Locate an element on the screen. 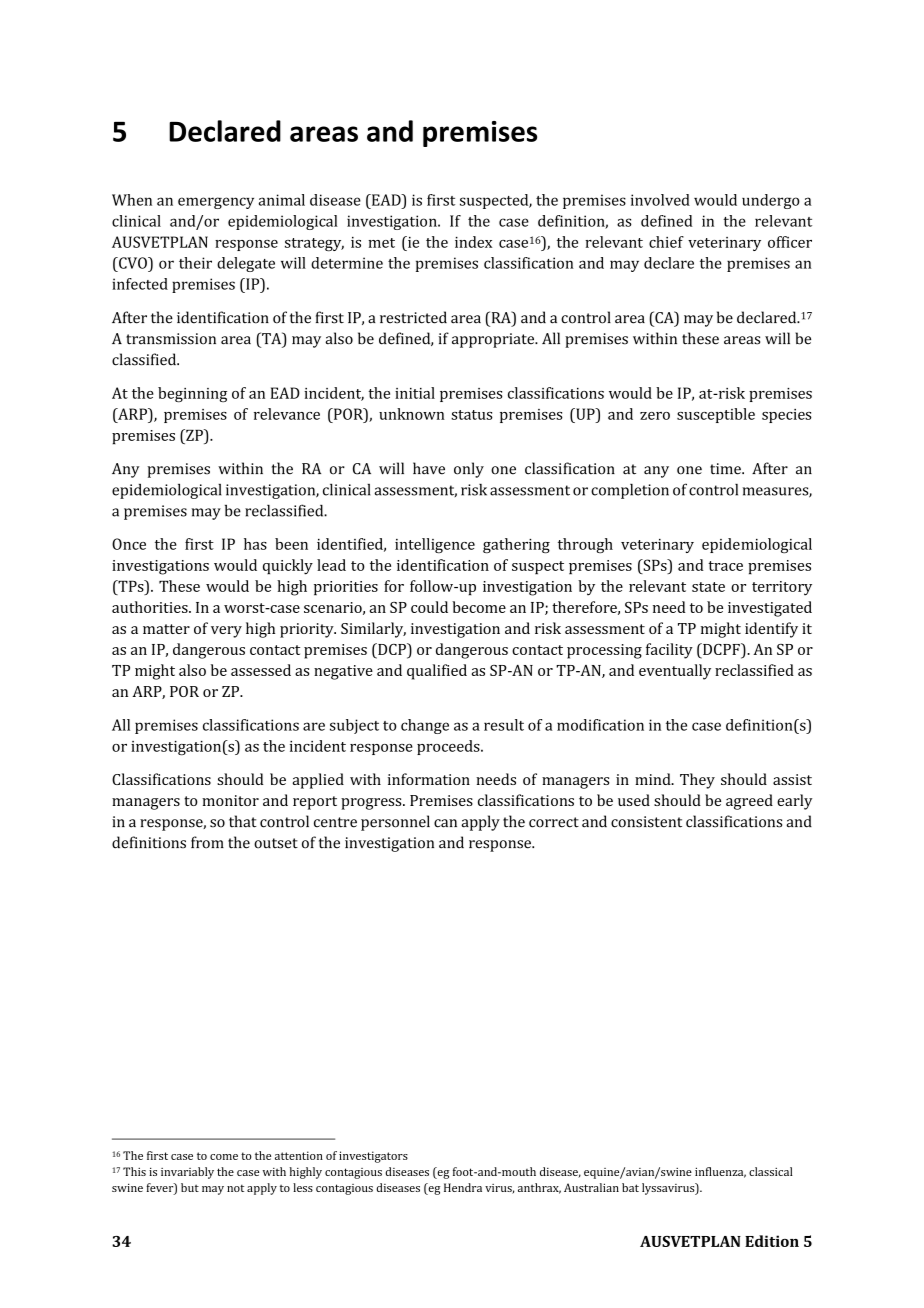 The height and width of the screenshot is (1308, 924). assessed is located at coordinates (261, 670).
